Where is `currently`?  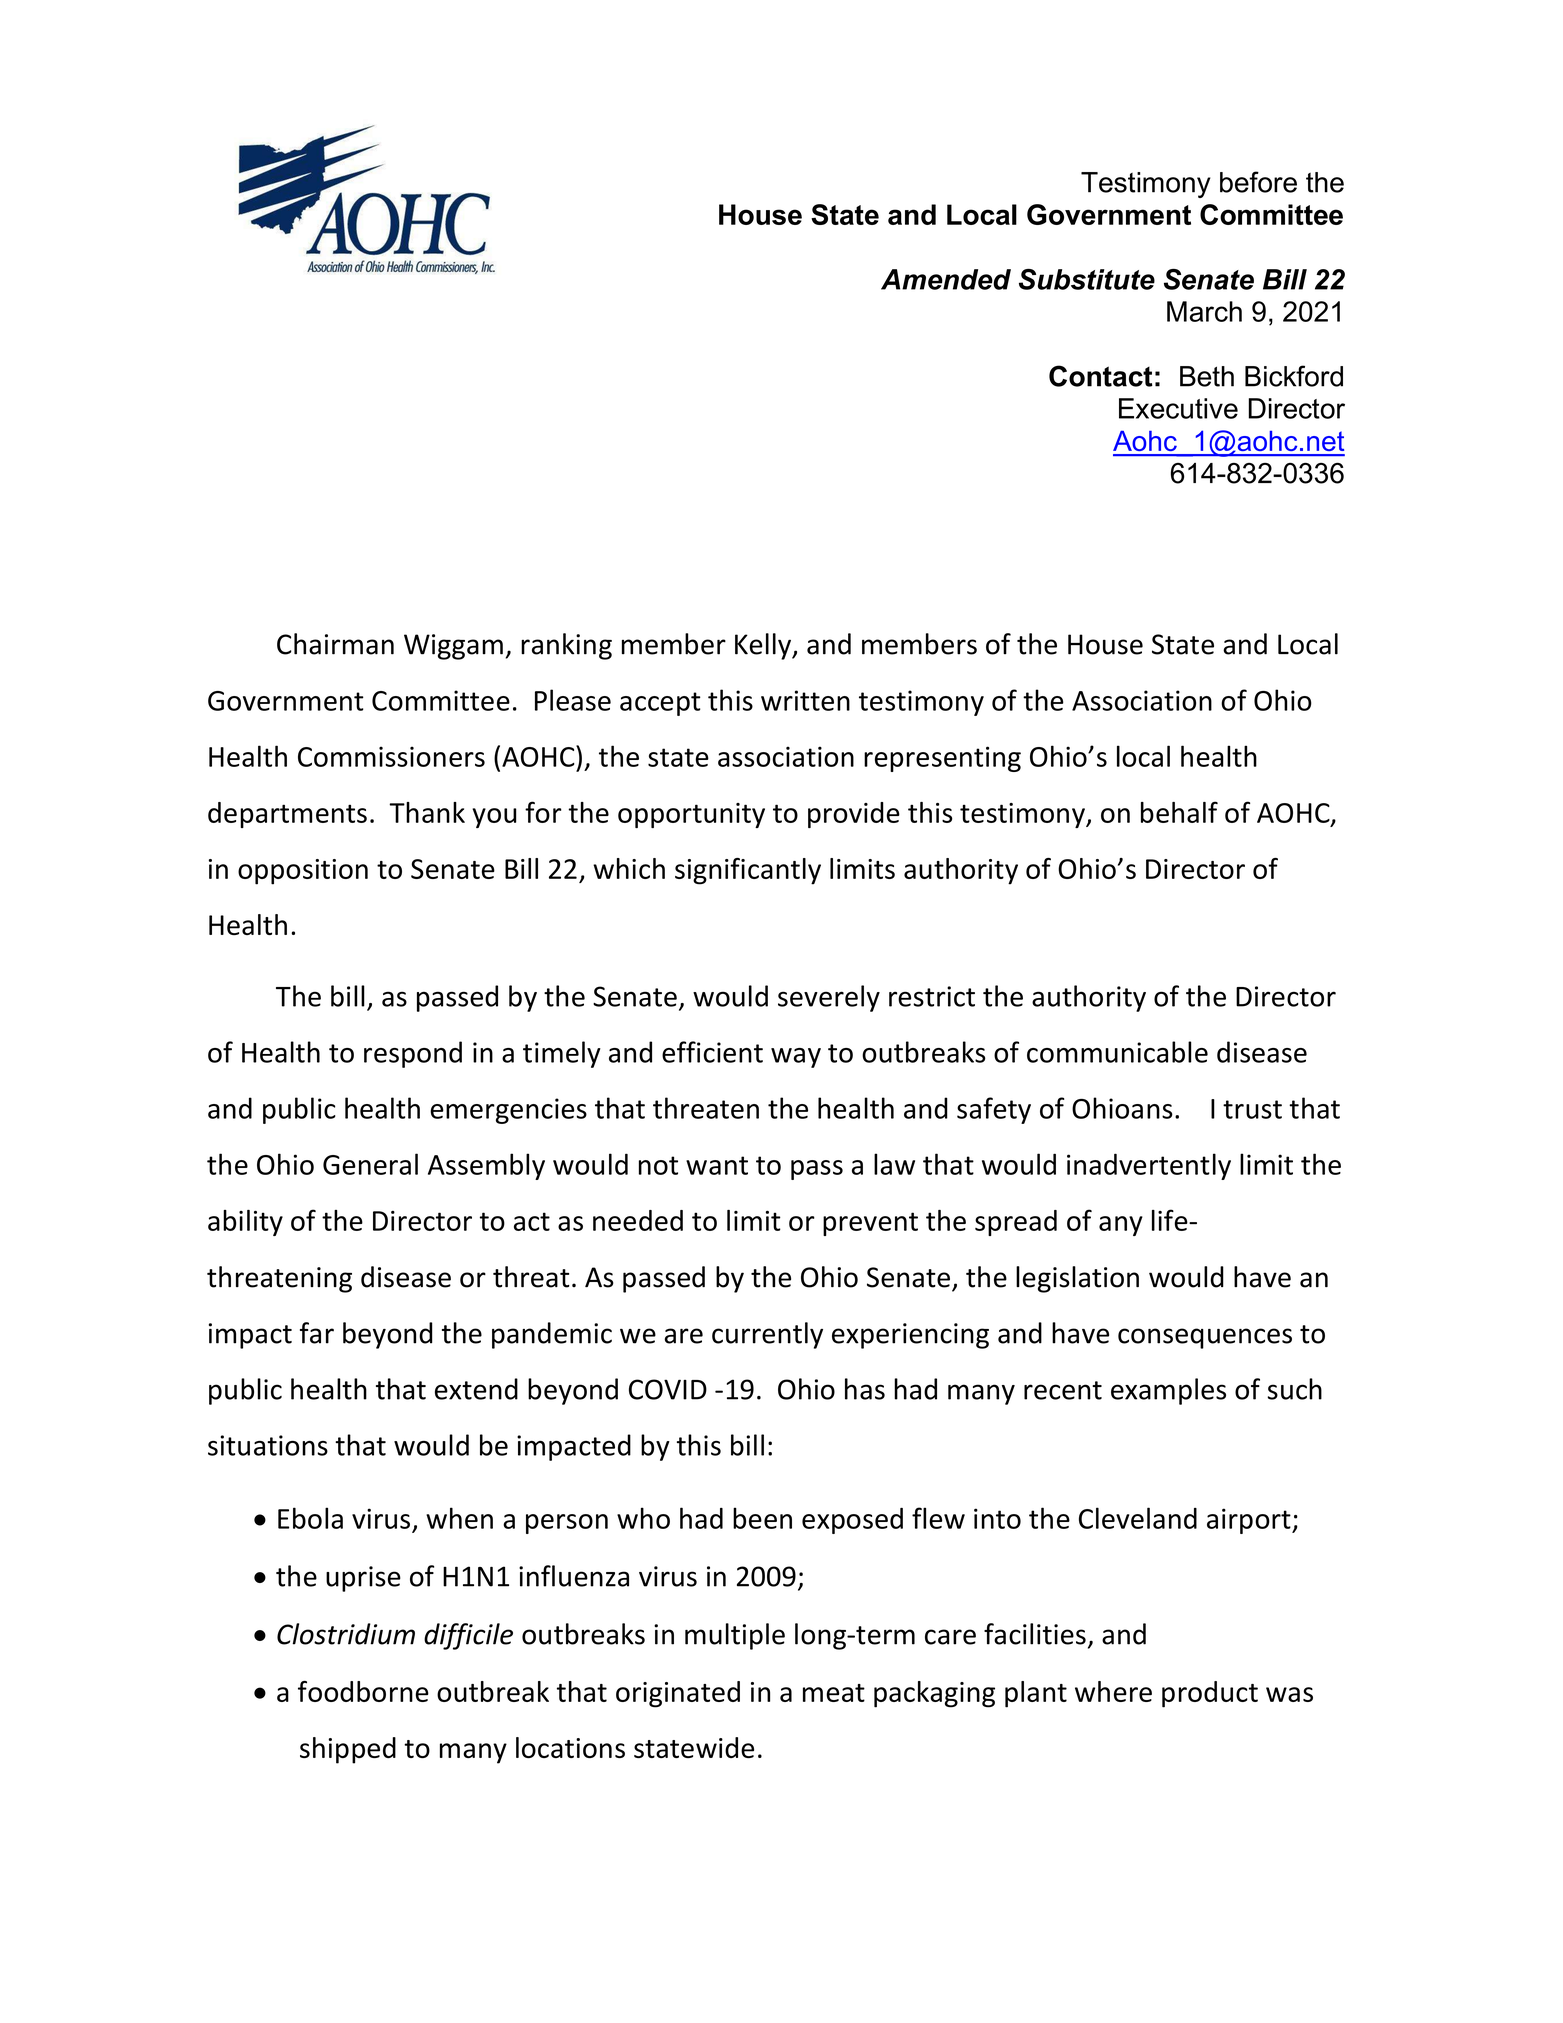
currently is located at coordinates (767, 1335).
